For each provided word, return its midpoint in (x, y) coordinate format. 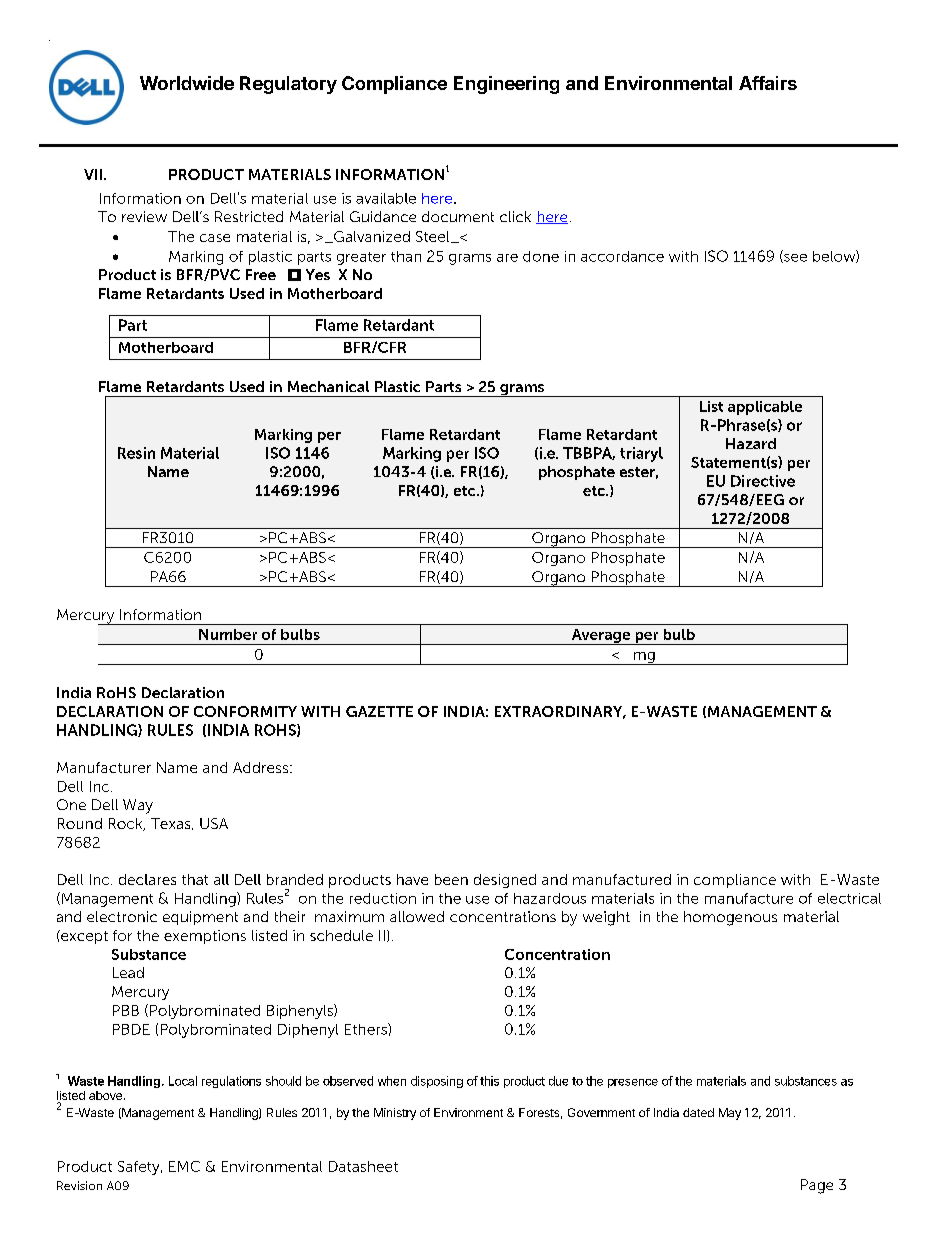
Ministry (395, 1114)
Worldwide (187, 83)
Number (228, 634)
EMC (184, 1166)
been (451, 879)
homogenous (730, 918)
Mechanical (328, 386)
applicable (765, 408)
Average (600, 637)
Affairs (768, 83)
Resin (136, 453)
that (195, 879)
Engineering (506, 85)
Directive (763, 481)
